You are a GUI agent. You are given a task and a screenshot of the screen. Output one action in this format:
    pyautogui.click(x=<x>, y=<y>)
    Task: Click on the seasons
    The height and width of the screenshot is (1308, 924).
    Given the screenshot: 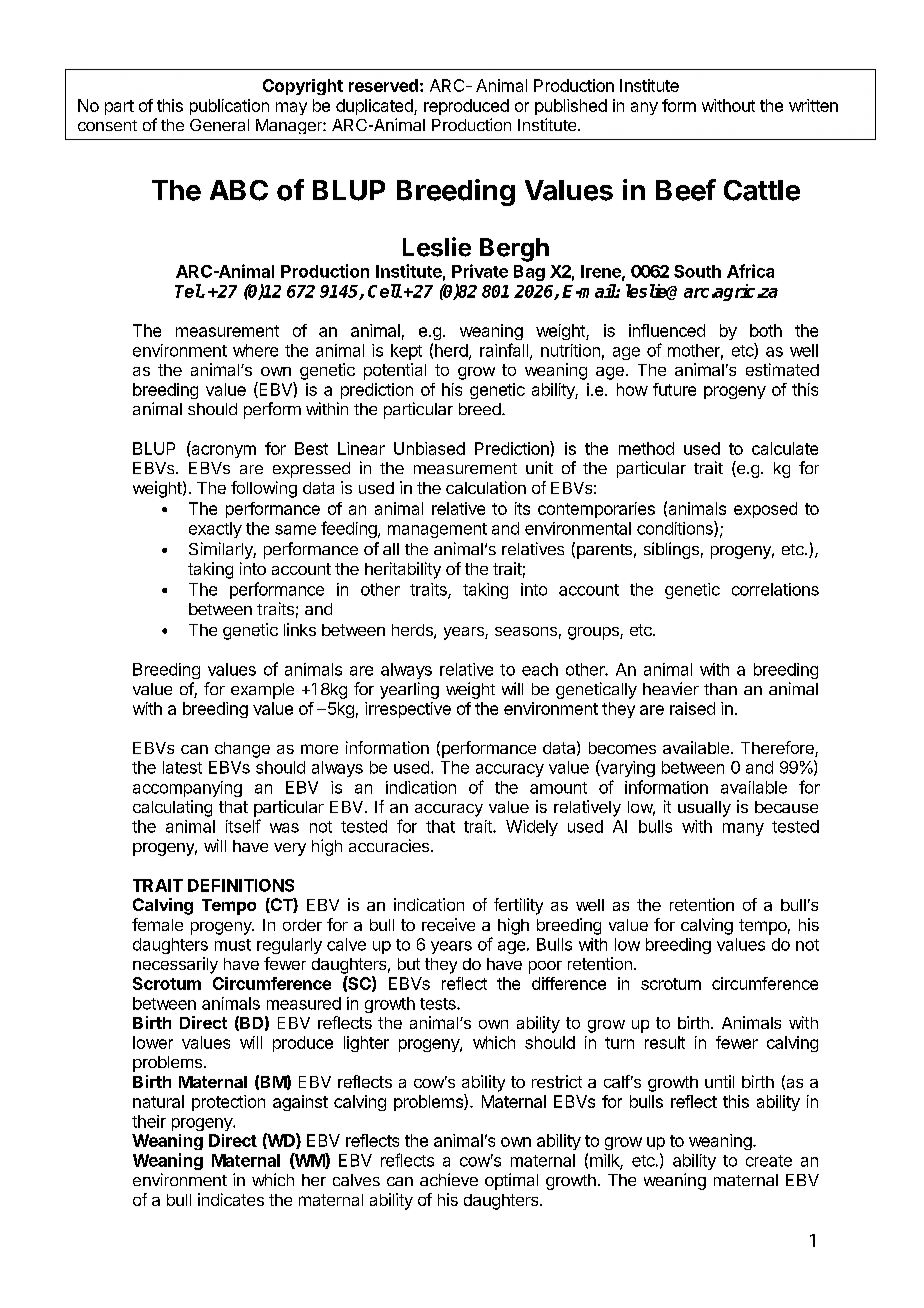 What is the action you would take?
    pyautogui.click(x=526, y=631)
